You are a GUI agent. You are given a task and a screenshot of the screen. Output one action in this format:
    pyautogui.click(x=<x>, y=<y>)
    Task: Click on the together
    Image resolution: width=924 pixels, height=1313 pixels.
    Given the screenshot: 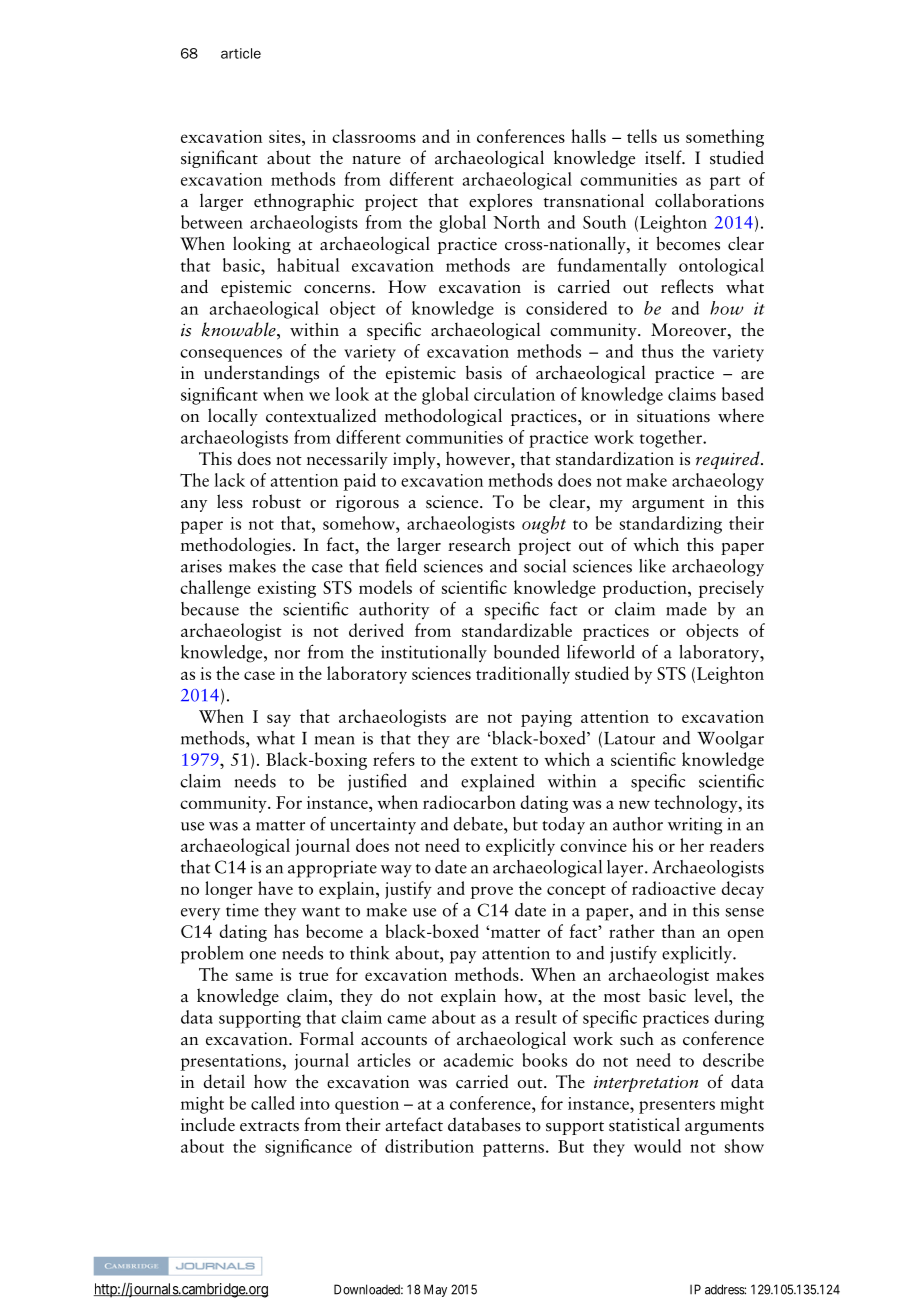 What is the action you would take?
    pyautogui.click(x=672, y=439)
